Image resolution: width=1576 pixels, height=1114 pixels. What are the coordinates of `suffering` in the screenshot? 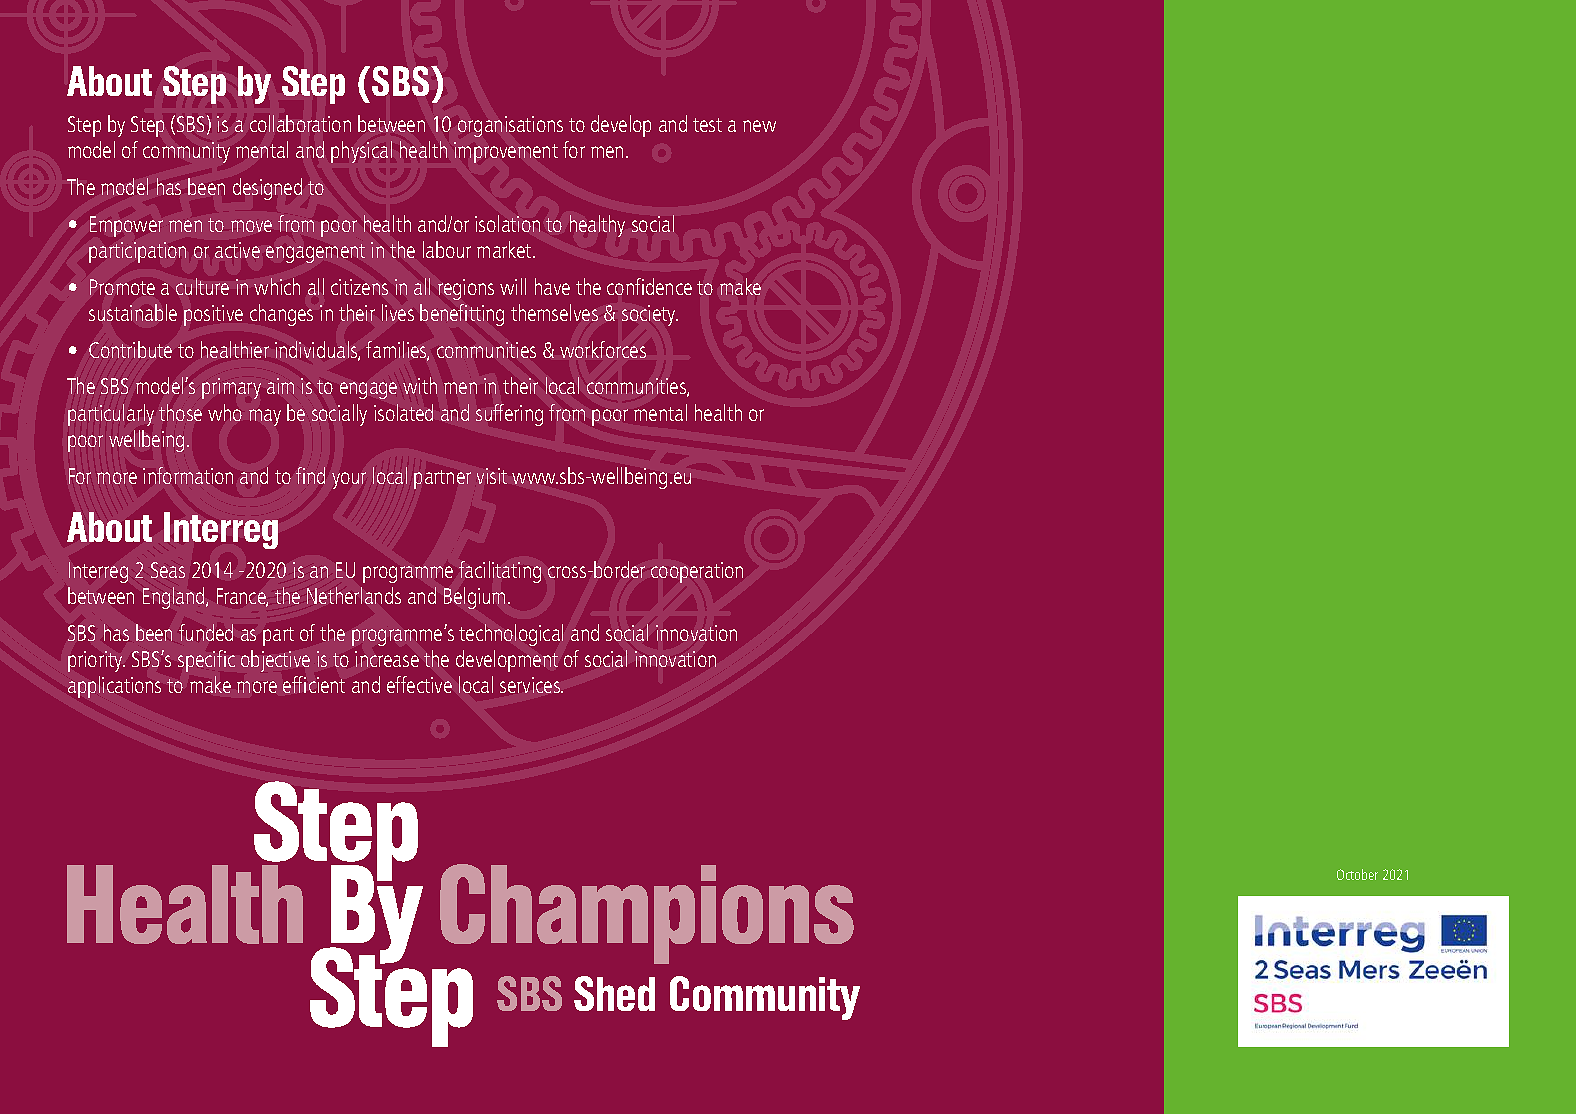 It's located at (509, 415).
